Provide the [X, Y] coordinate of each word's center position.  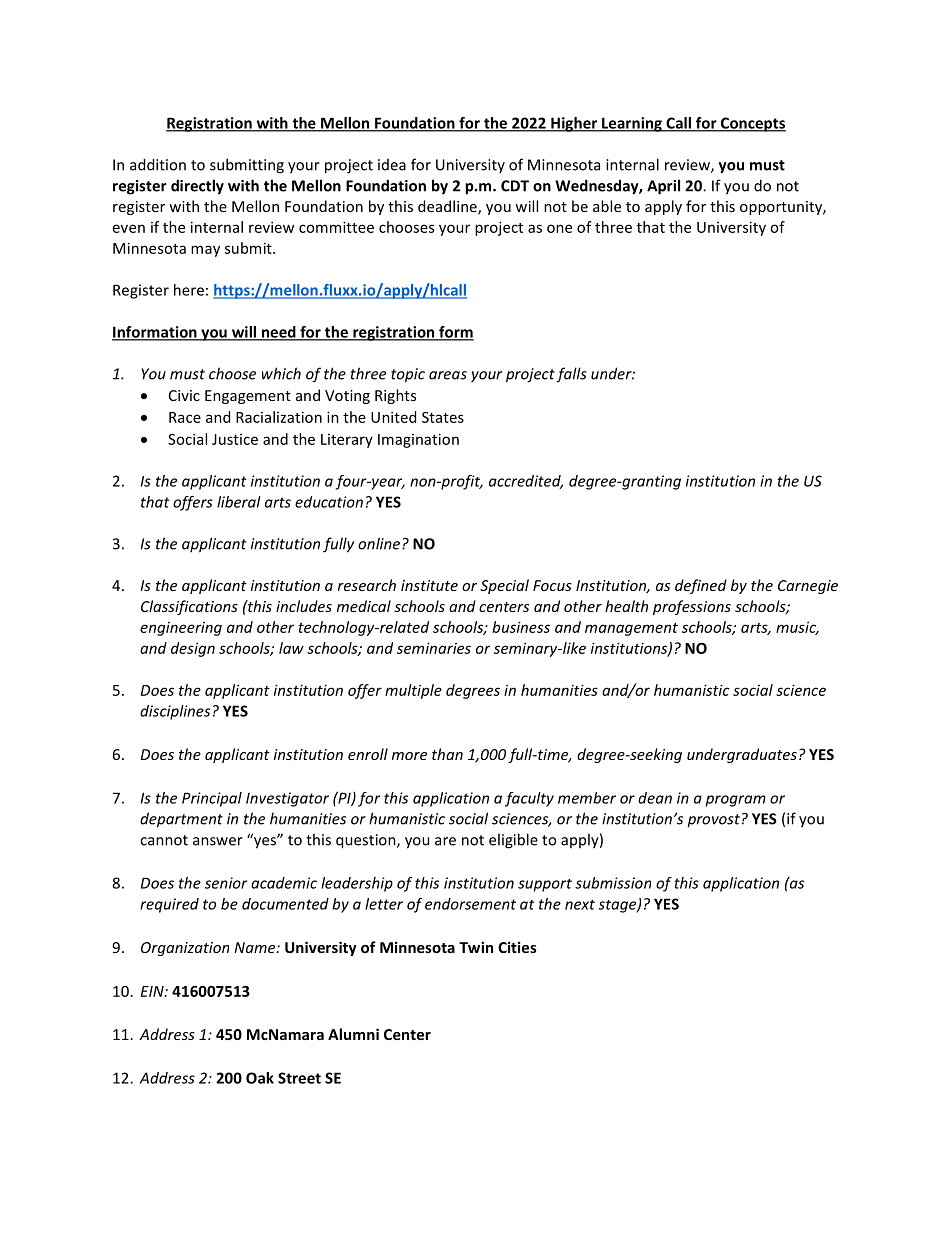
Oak [260, 1078]
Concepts [752, 124]
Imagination [418, 440]
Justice [235, 439]
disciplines [175, 712]
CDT [515, 186]
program [736, 801]
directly [197, 187]
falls [571, 375]
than [447, 754]
